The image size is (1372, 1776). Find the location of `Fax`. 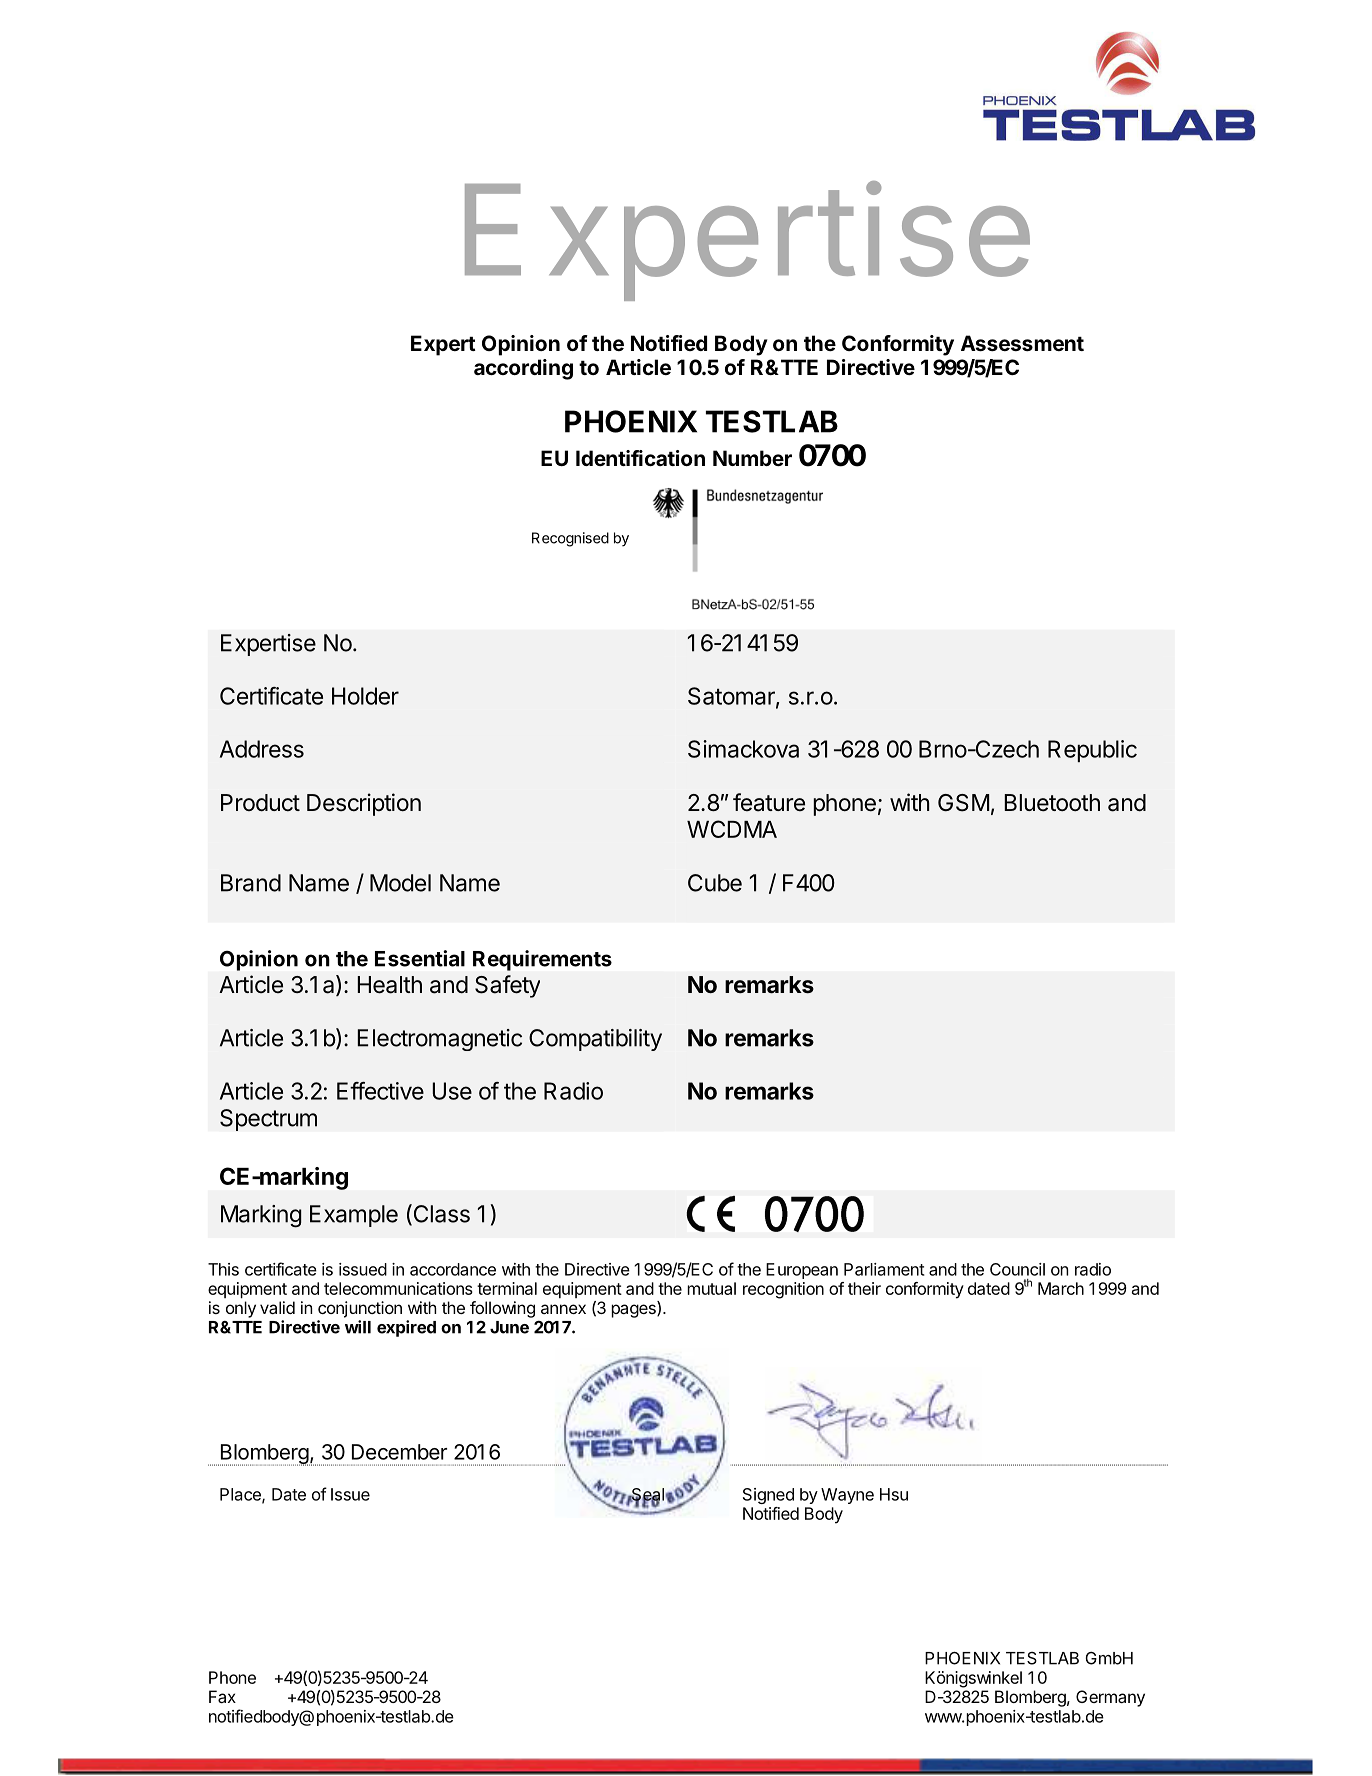

Fax is located at coordinates (222, 1696).
